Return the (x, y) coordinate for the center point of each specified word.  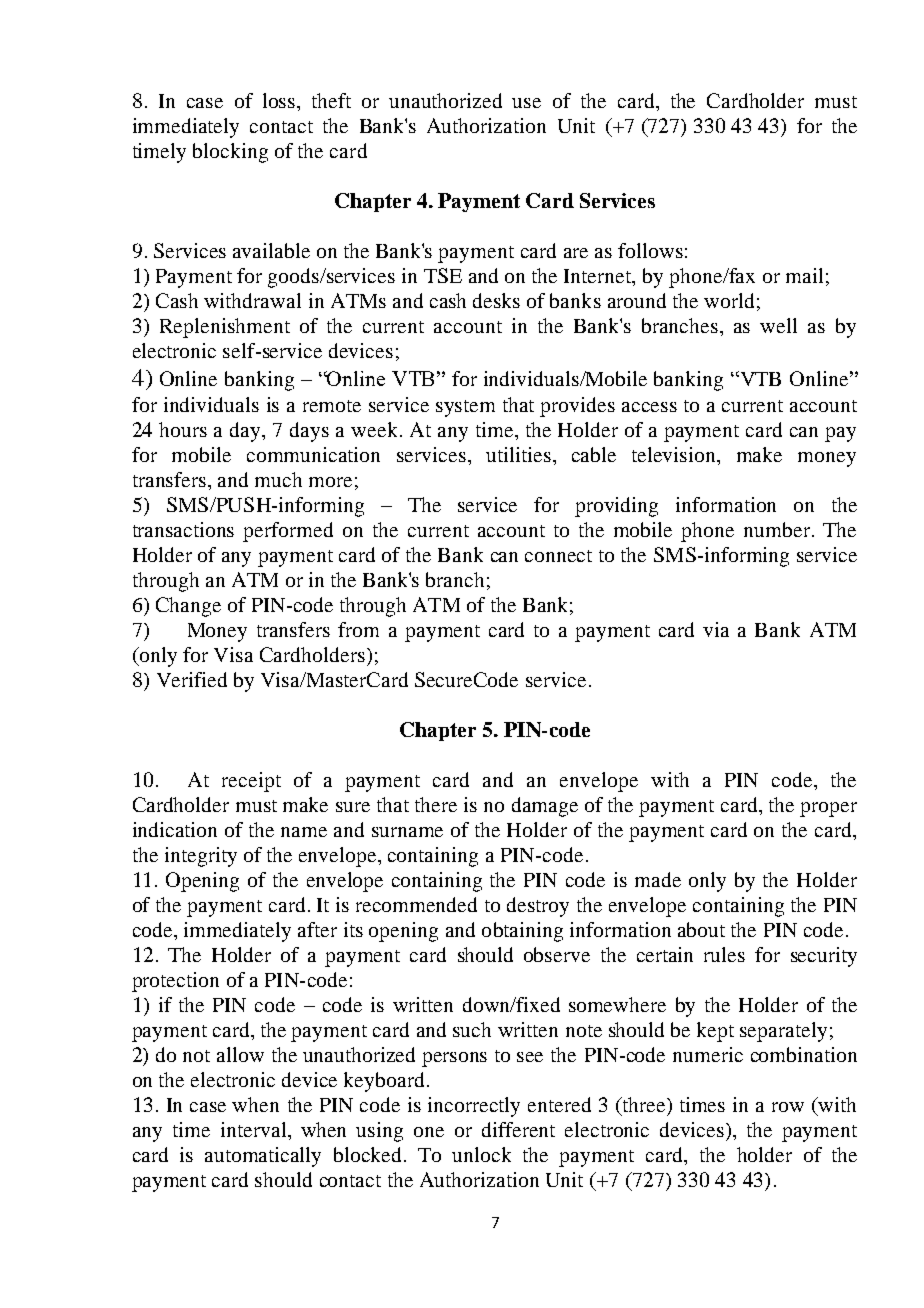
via (716, 629)
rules (724, 954)
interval (255, 1129)
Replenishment (225, 328)
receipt (251, 782)
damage (545, 807)
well (778, 325)
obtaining (522, 932)
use (526, 103)
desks (496, 300)
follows (650, 250)
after (317, 929)
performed (288, 532)
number (778, 529)
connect (558, 556)
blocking (230, 153)
